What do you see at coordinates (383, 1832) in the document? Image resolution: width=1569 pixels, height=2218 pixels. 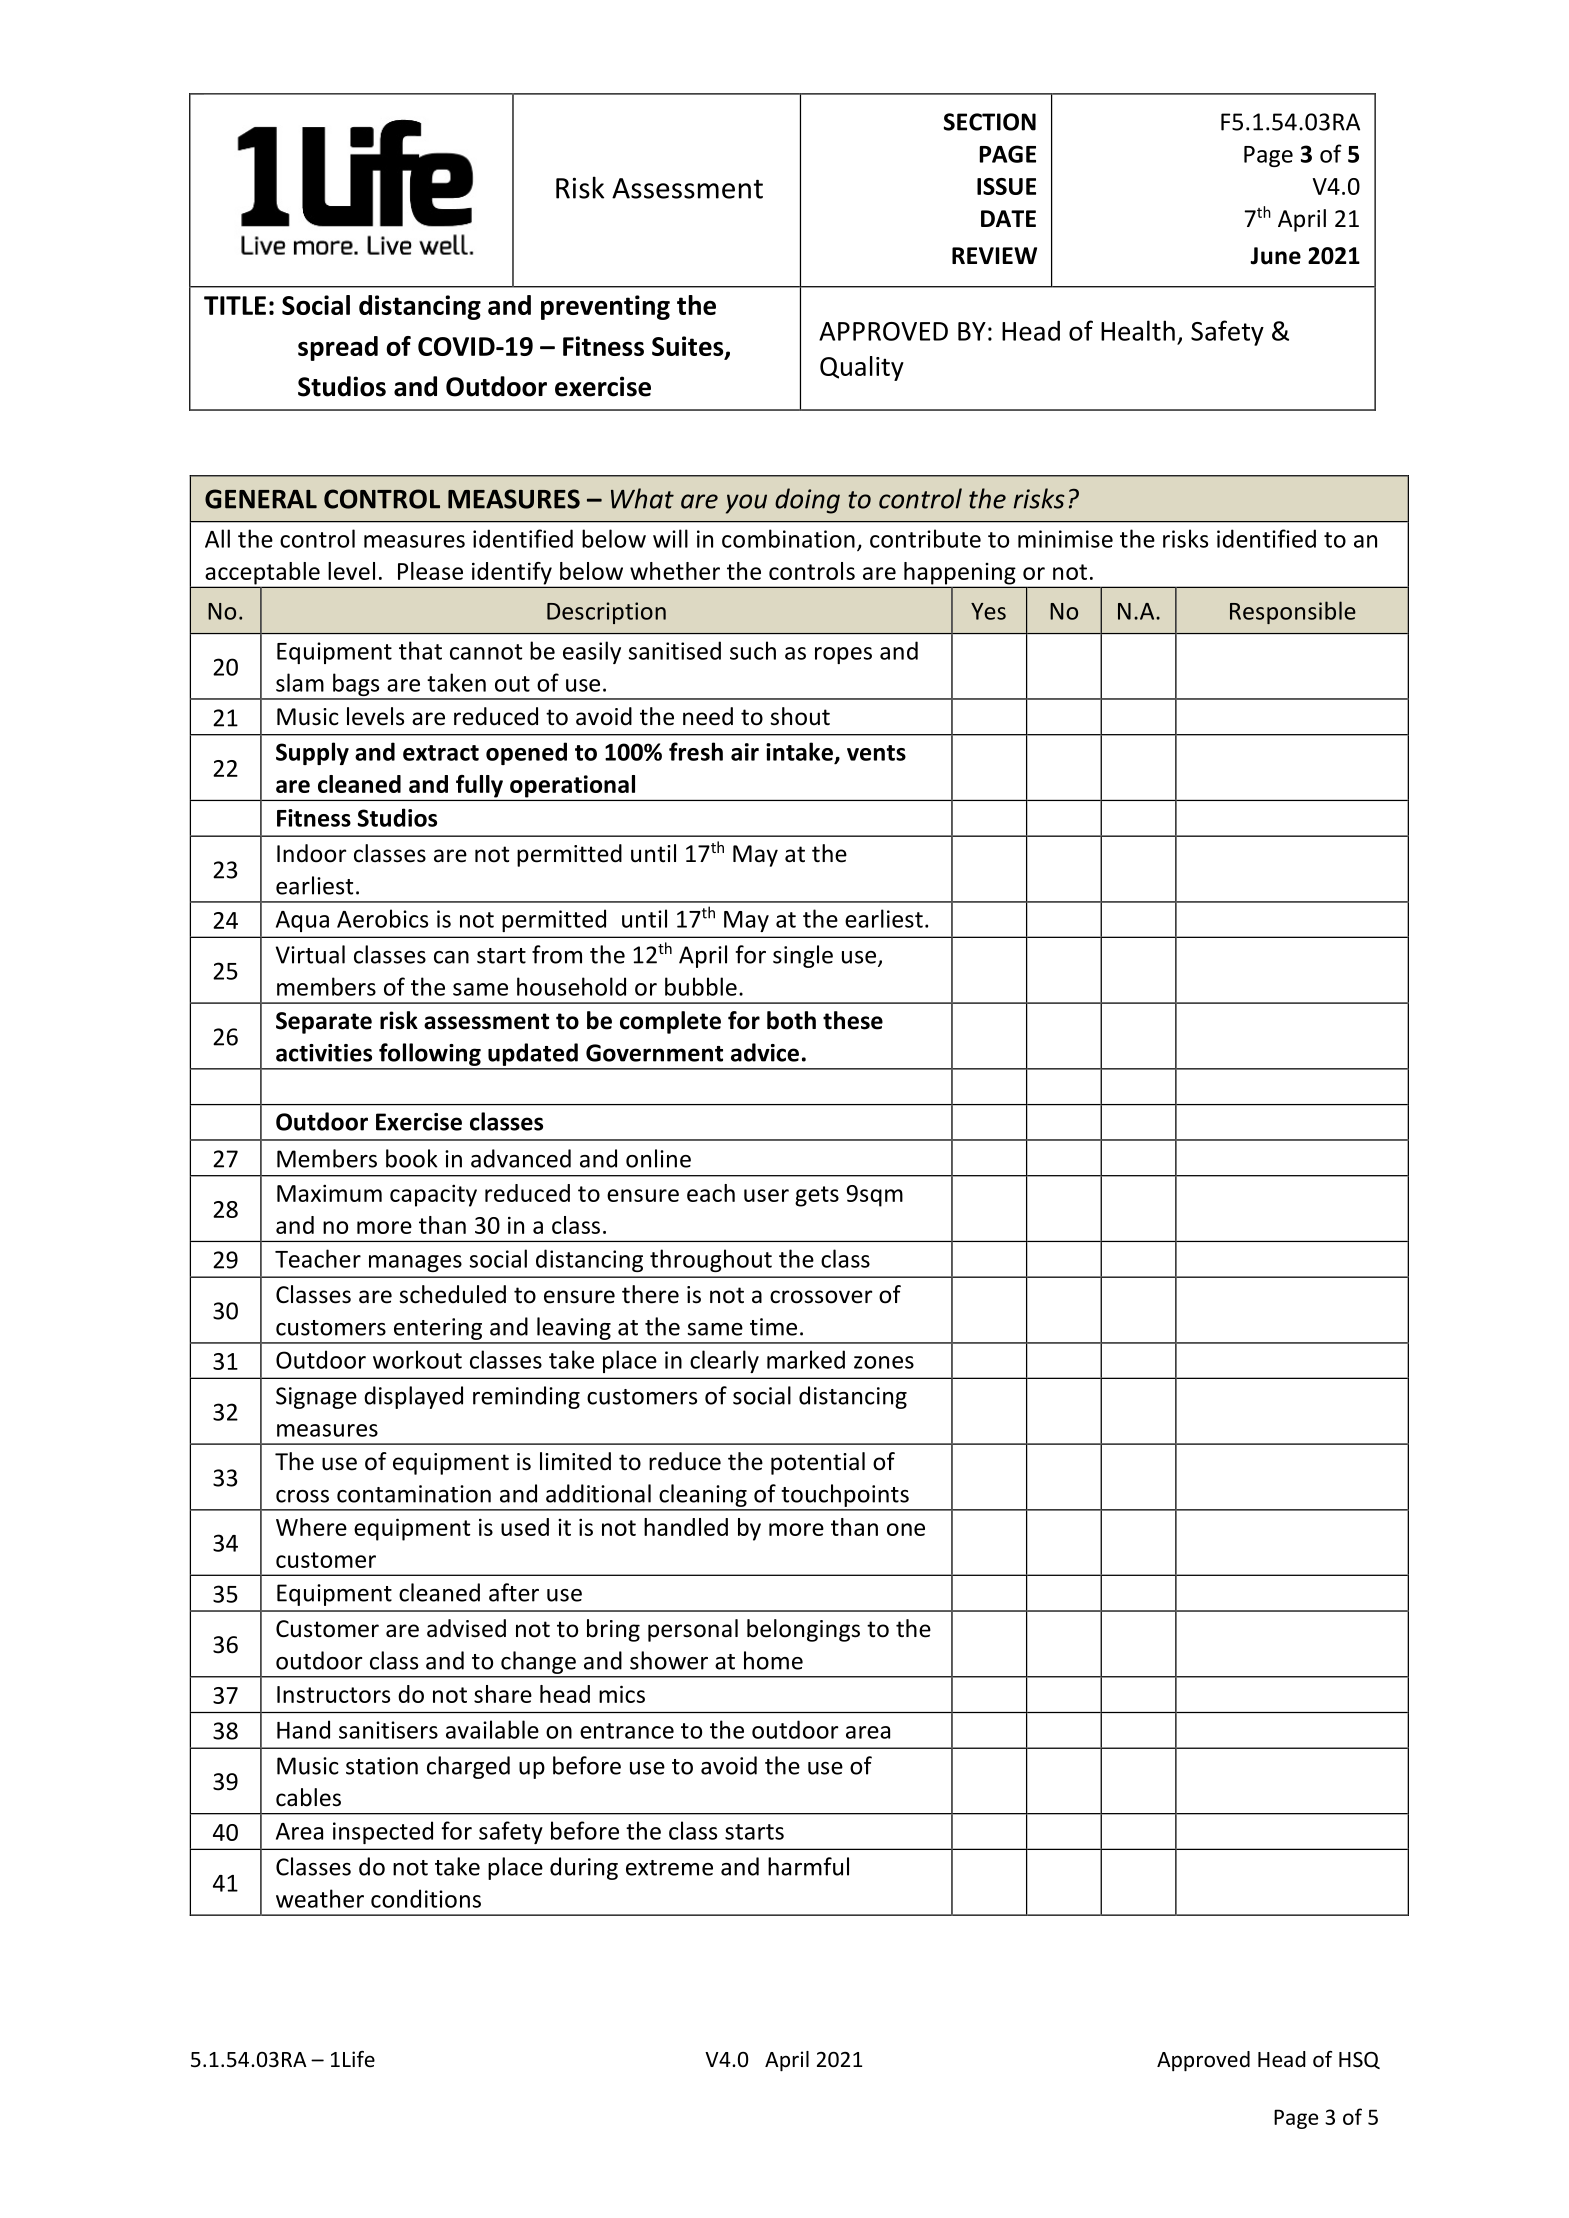 I see `inspected` at bounding box center [383, 1832].
